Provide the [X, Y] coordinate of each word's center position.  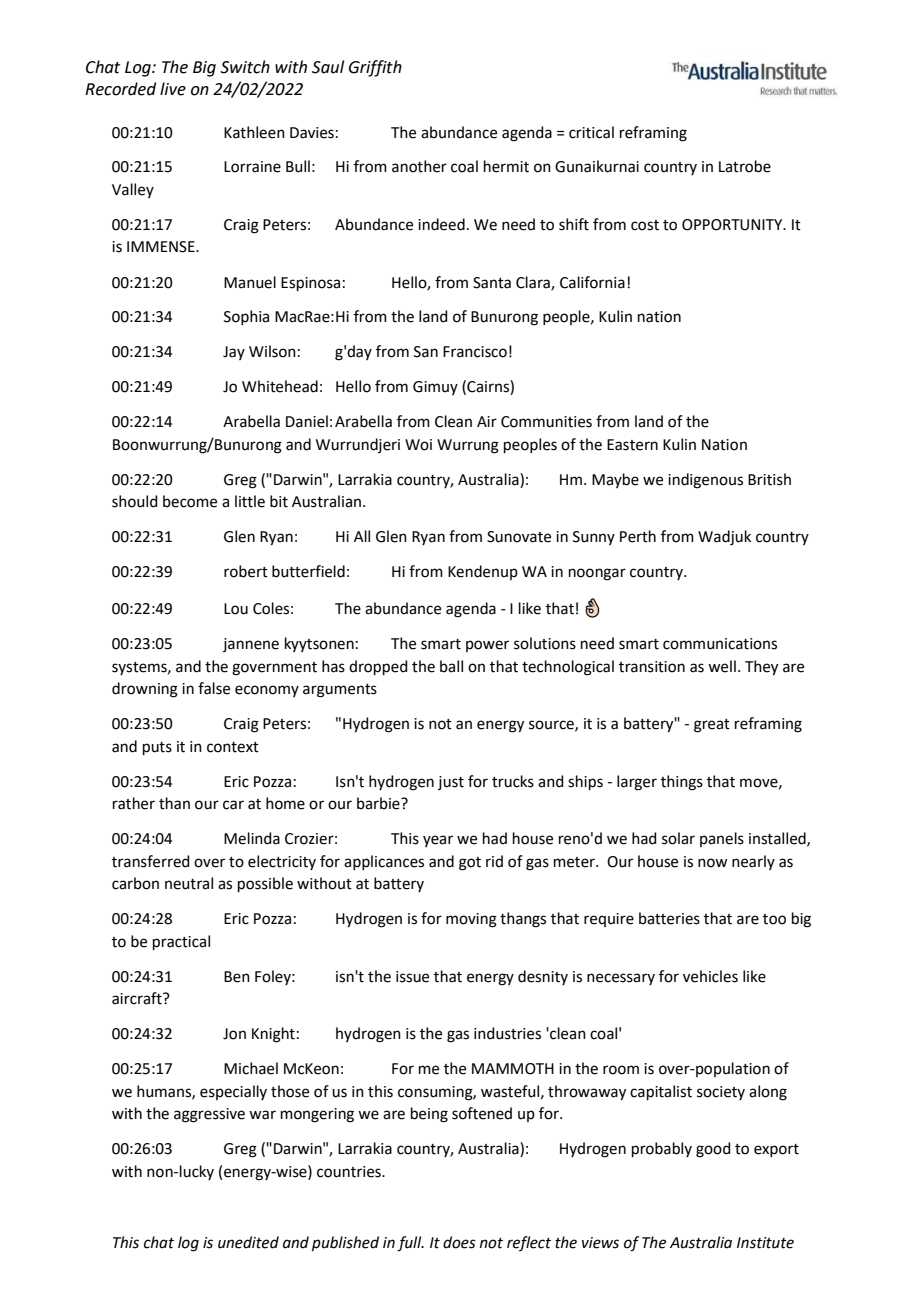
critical [591, 132]
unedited [248, 1242]
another [419, 166]
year [438, 841]
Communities [546, 422]
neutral [189, 883]
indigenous [705, 481]
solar [678, 838]
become [190, 501]
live [173, 89]
